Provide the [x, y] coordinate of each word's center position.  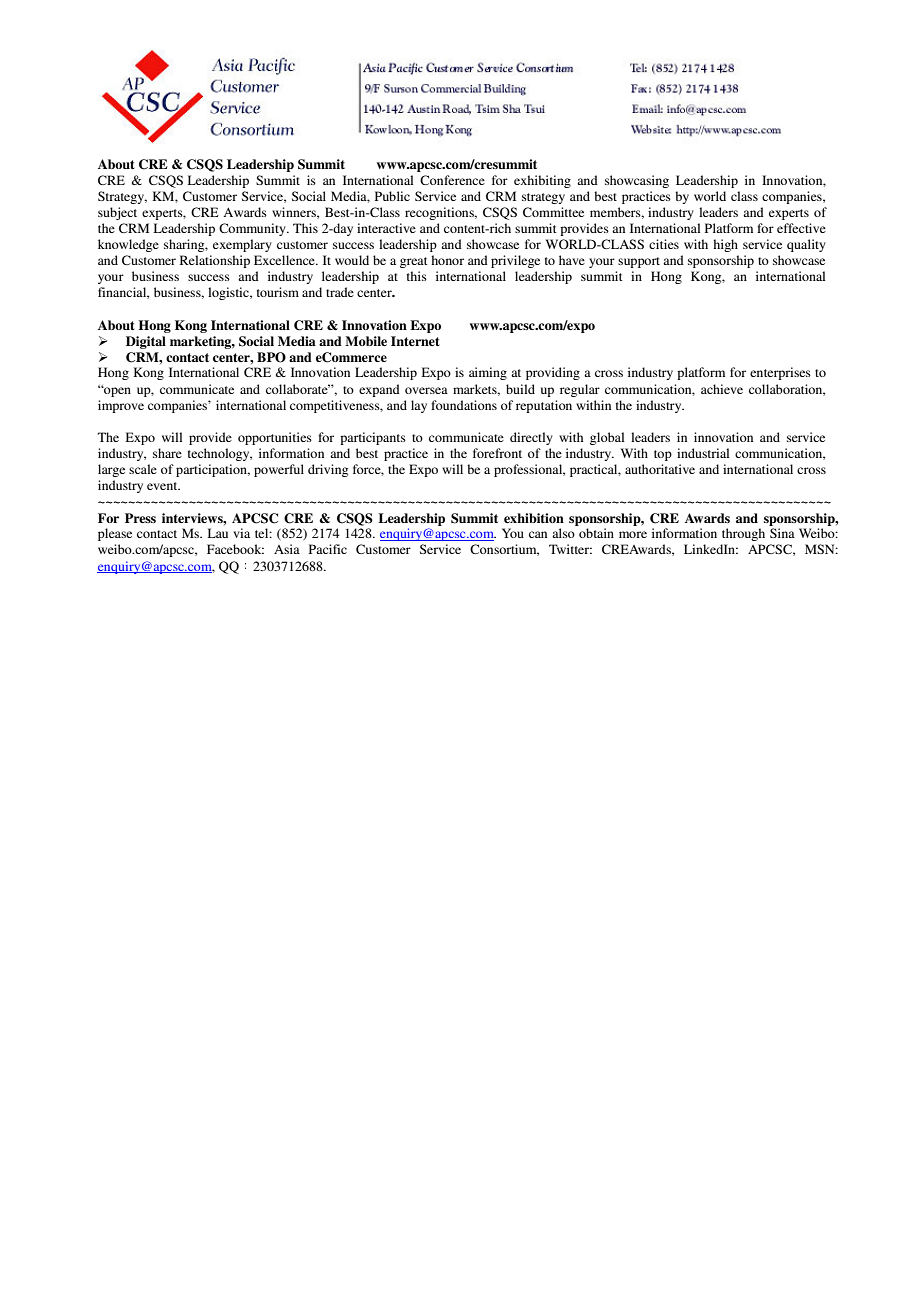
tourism [278, 292]
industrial [703, 453]
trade [340, 292]
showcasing [637, 181]
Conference [452, 180]
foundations [464, 405]
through [743, 534]
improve [121, 406]
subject [117, 213]
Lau [218, 533]
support [639, 262]
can [538, 534]
